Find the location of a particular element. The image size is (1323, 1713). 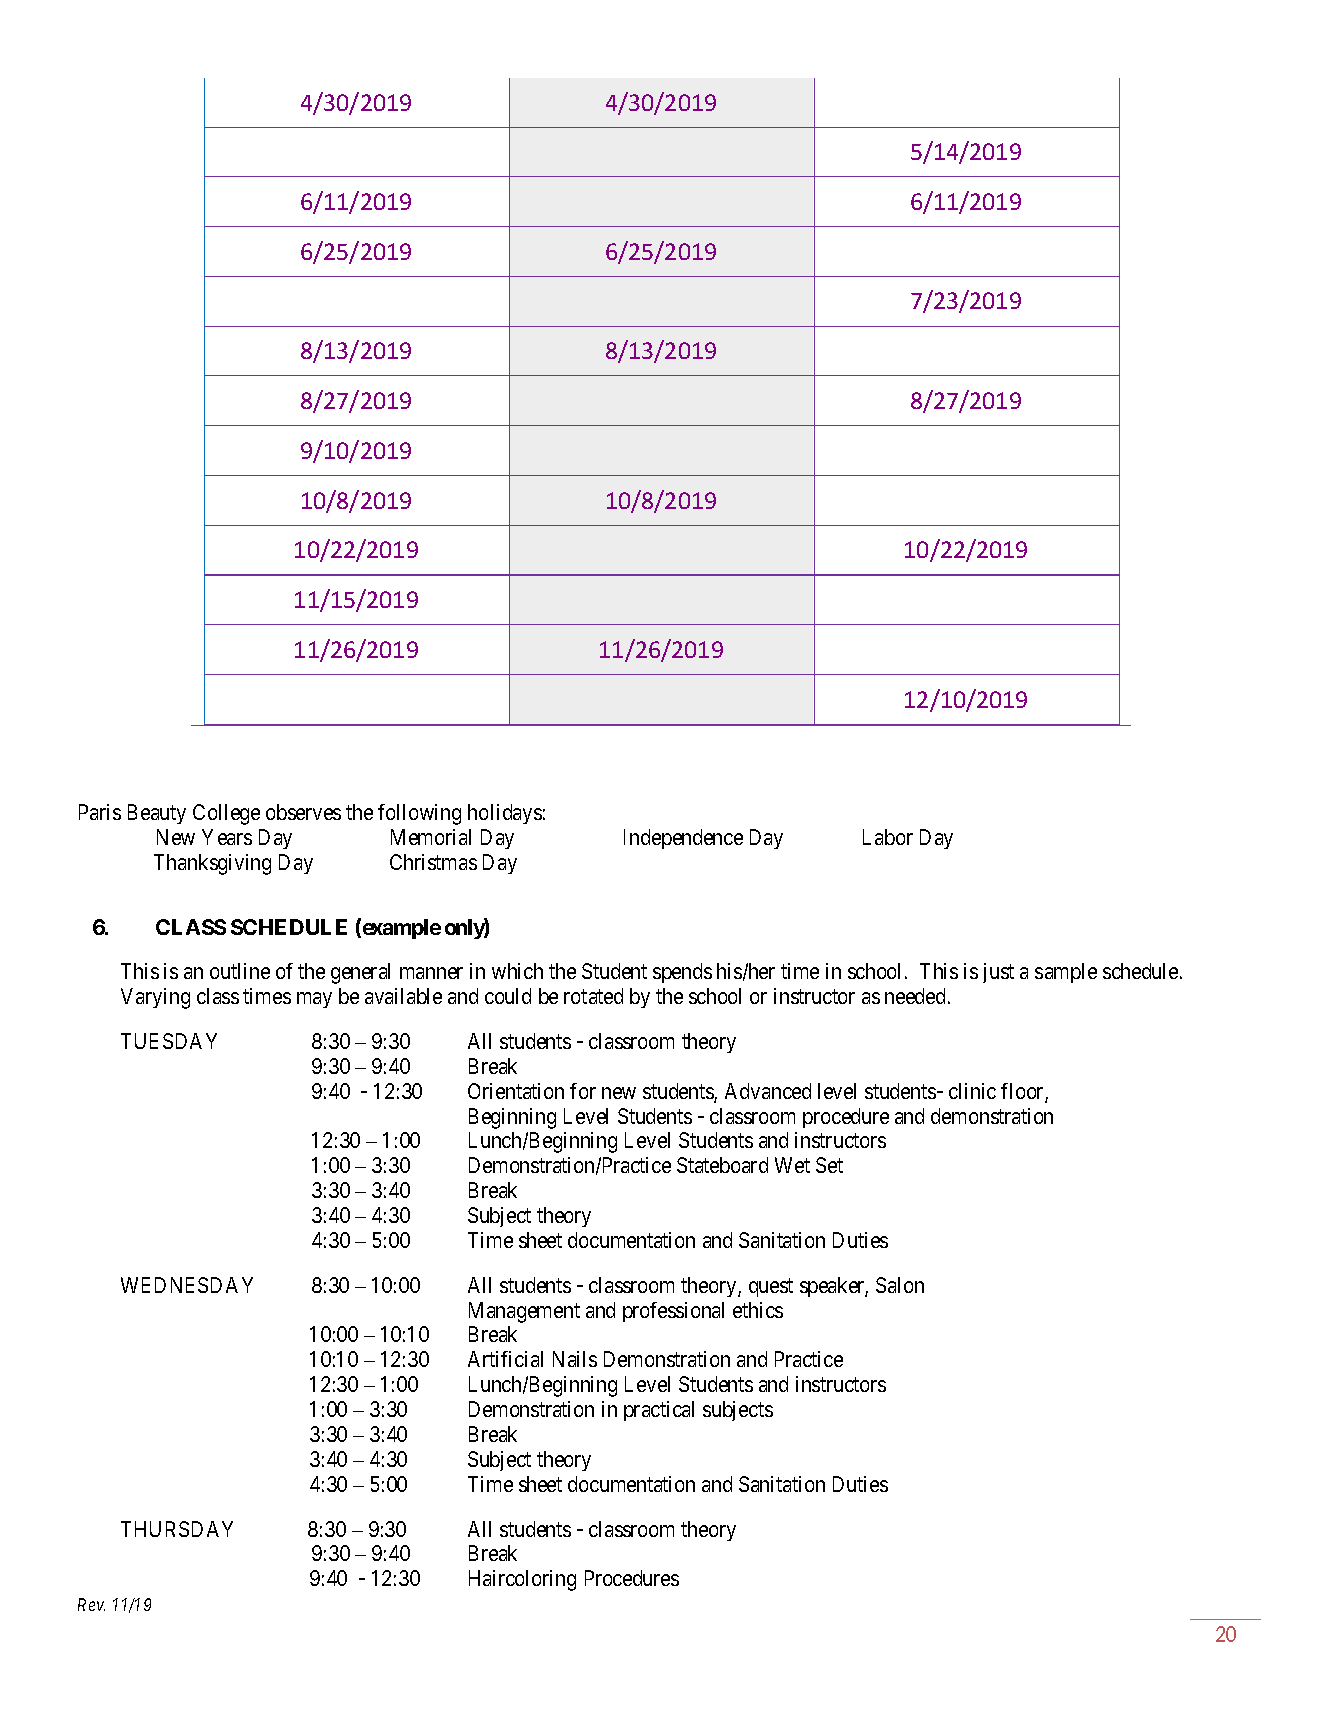

Labor is located at coordinates (888, 837).
